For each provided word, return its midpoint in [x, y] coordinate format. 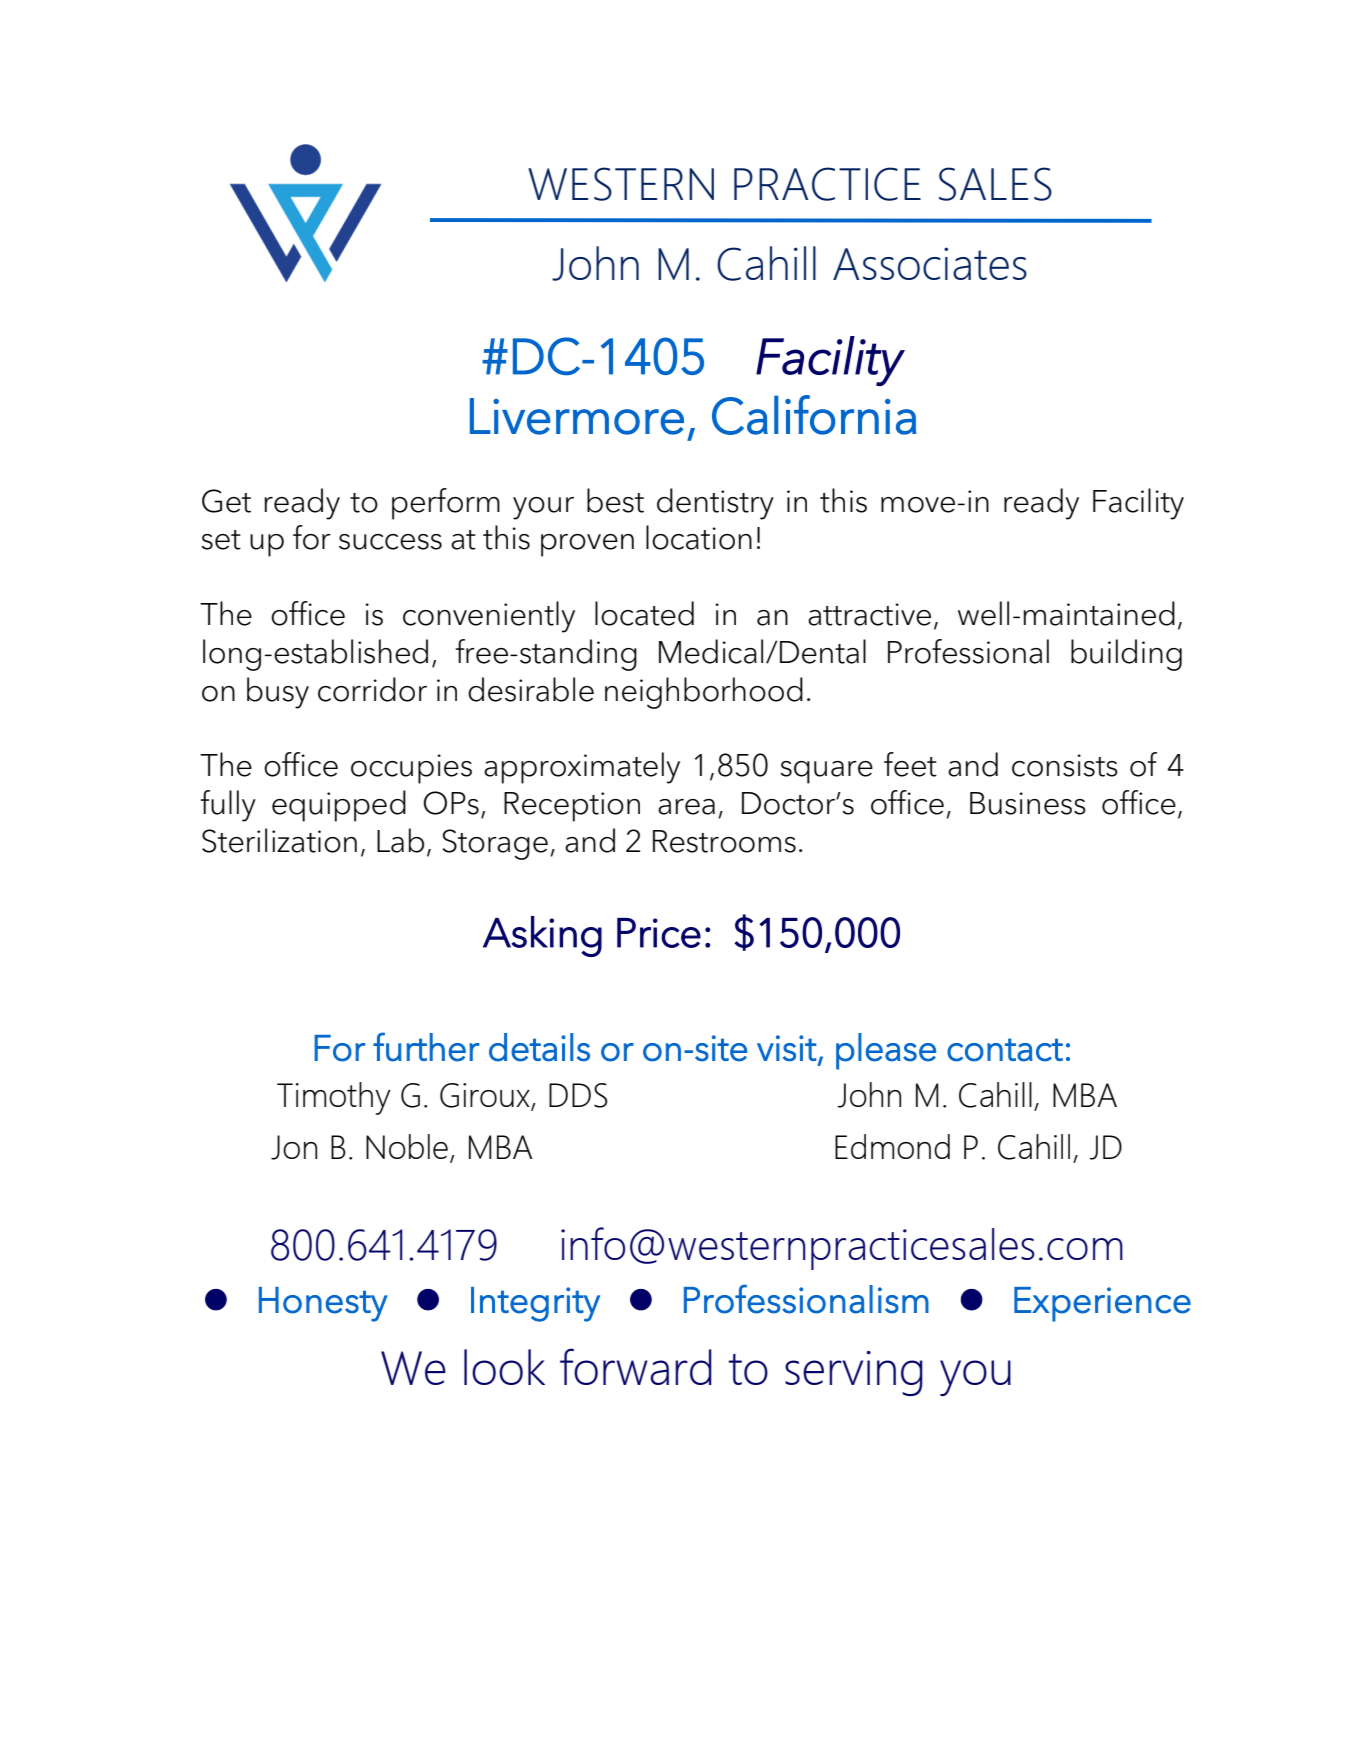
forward [636, 1366]
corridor [372, 689]
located [644, 613]
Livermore [577, 416]
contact [1005, 1050]
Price [659, 933]
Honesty [323, 1304]
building [1126, 655]
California [814, 415]
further [426, 1047]
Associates [930, 263]
